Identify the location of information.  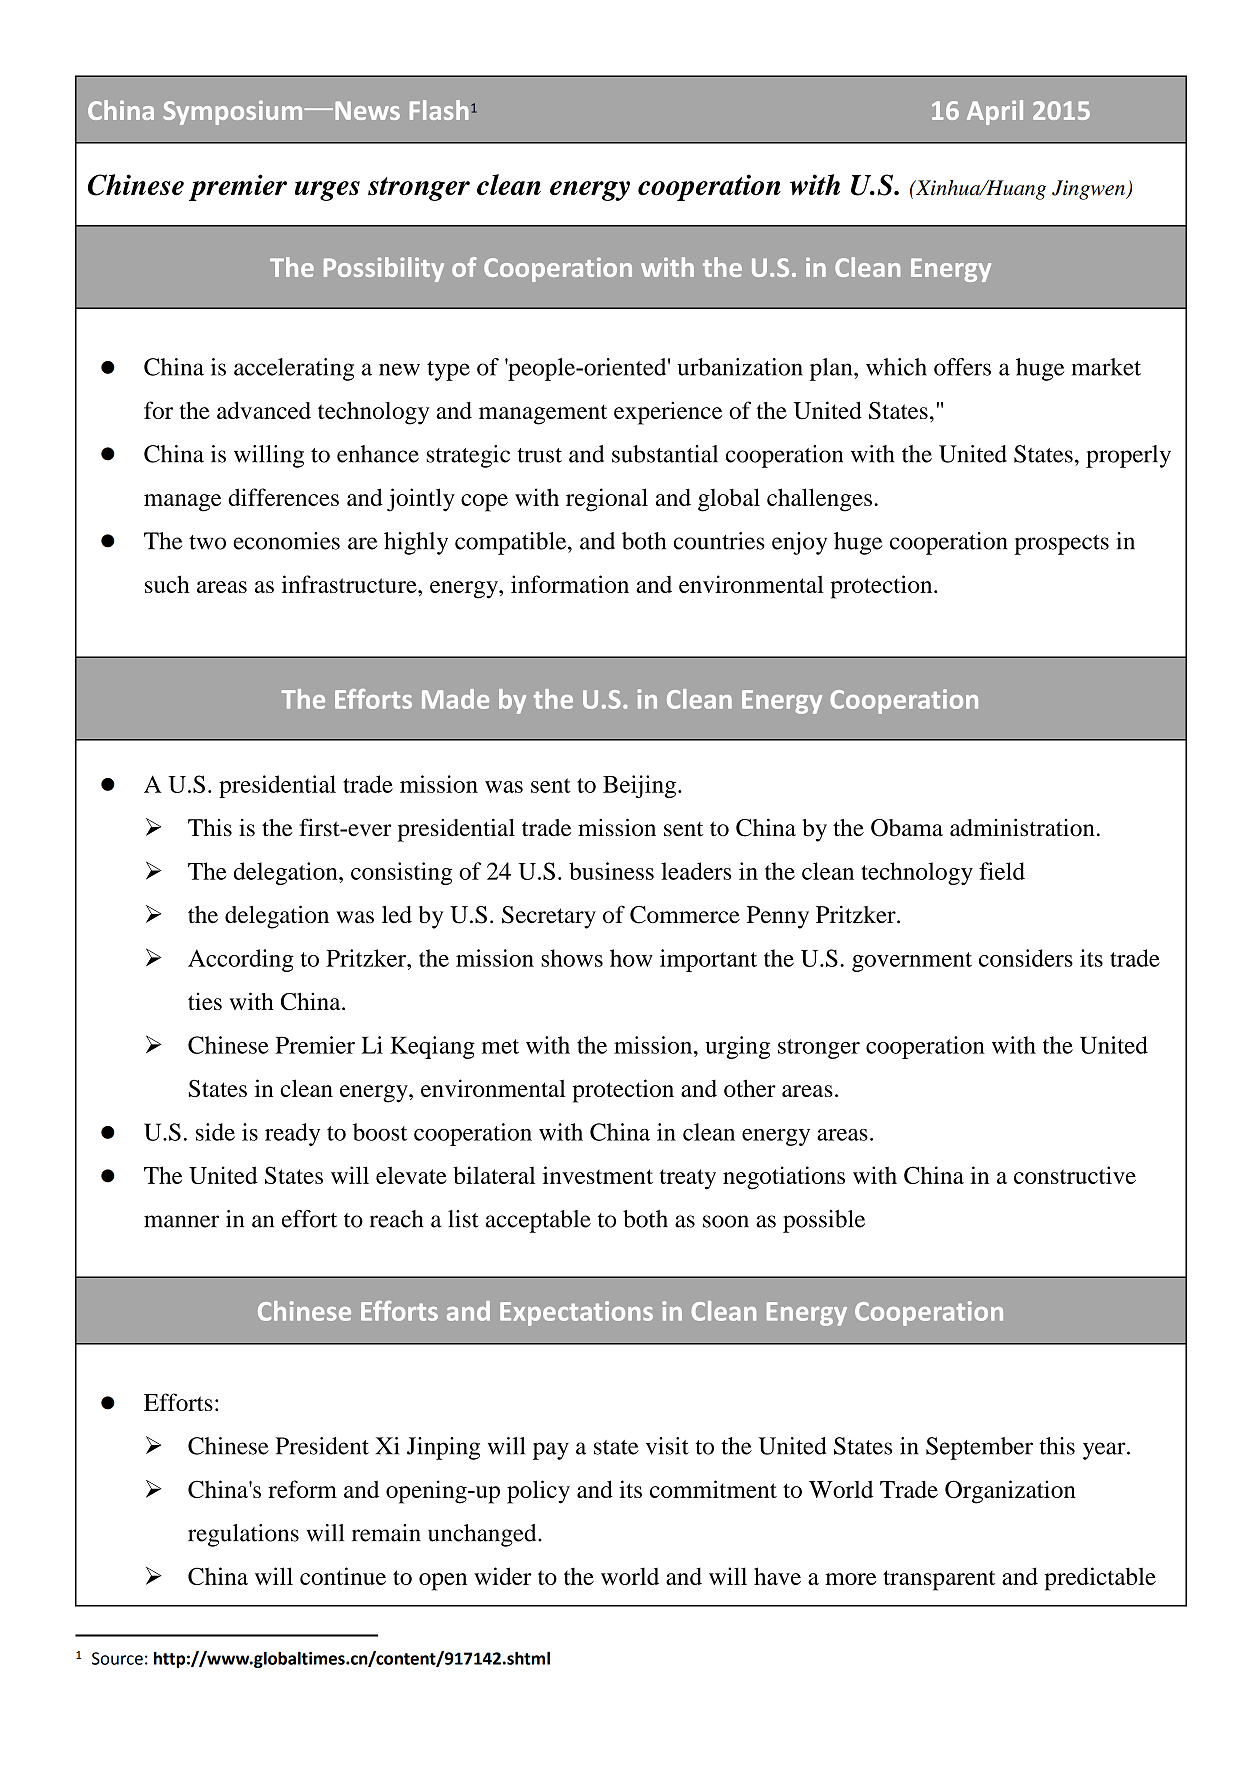
(570, 584).
